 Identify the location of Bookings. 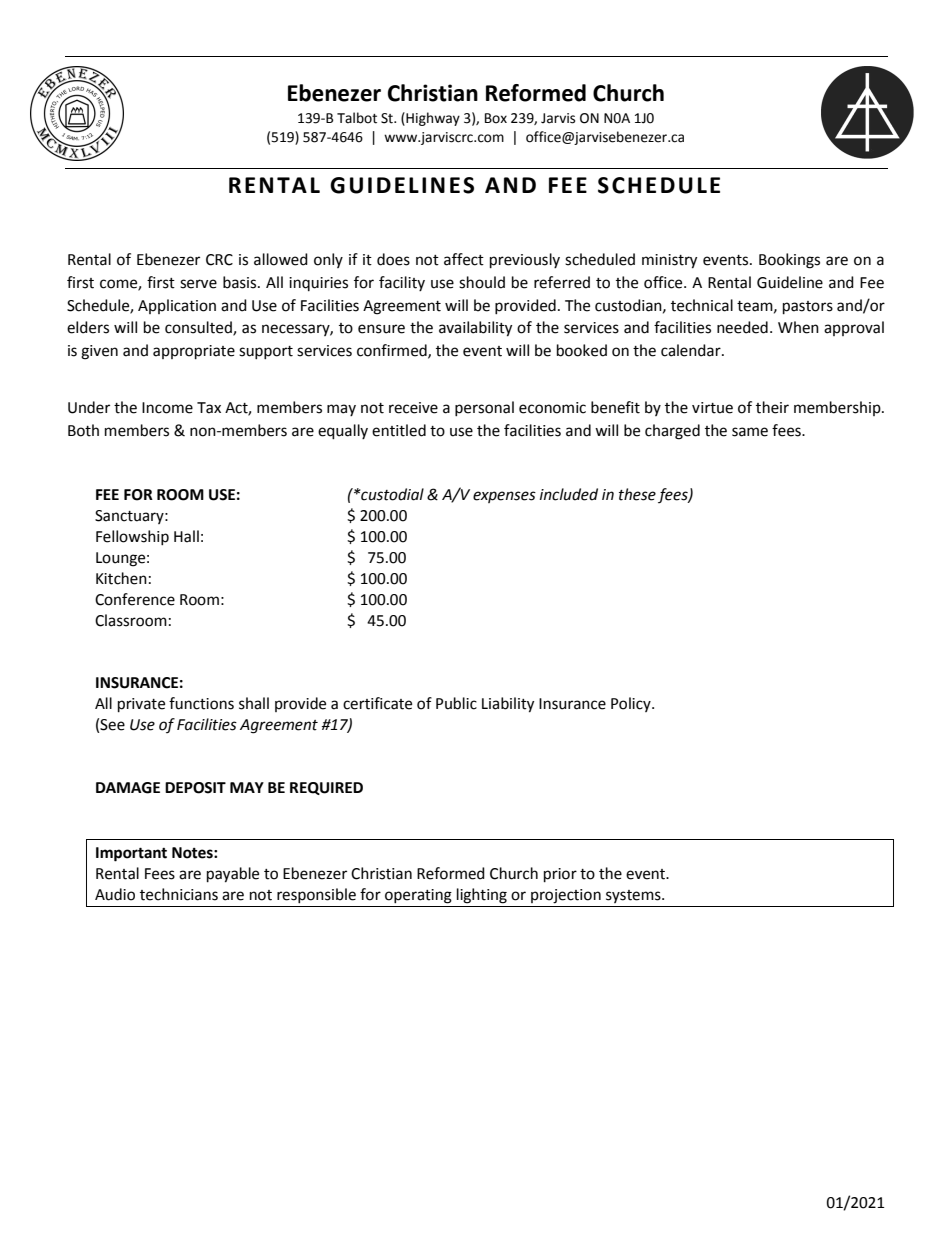
(789, 261).
